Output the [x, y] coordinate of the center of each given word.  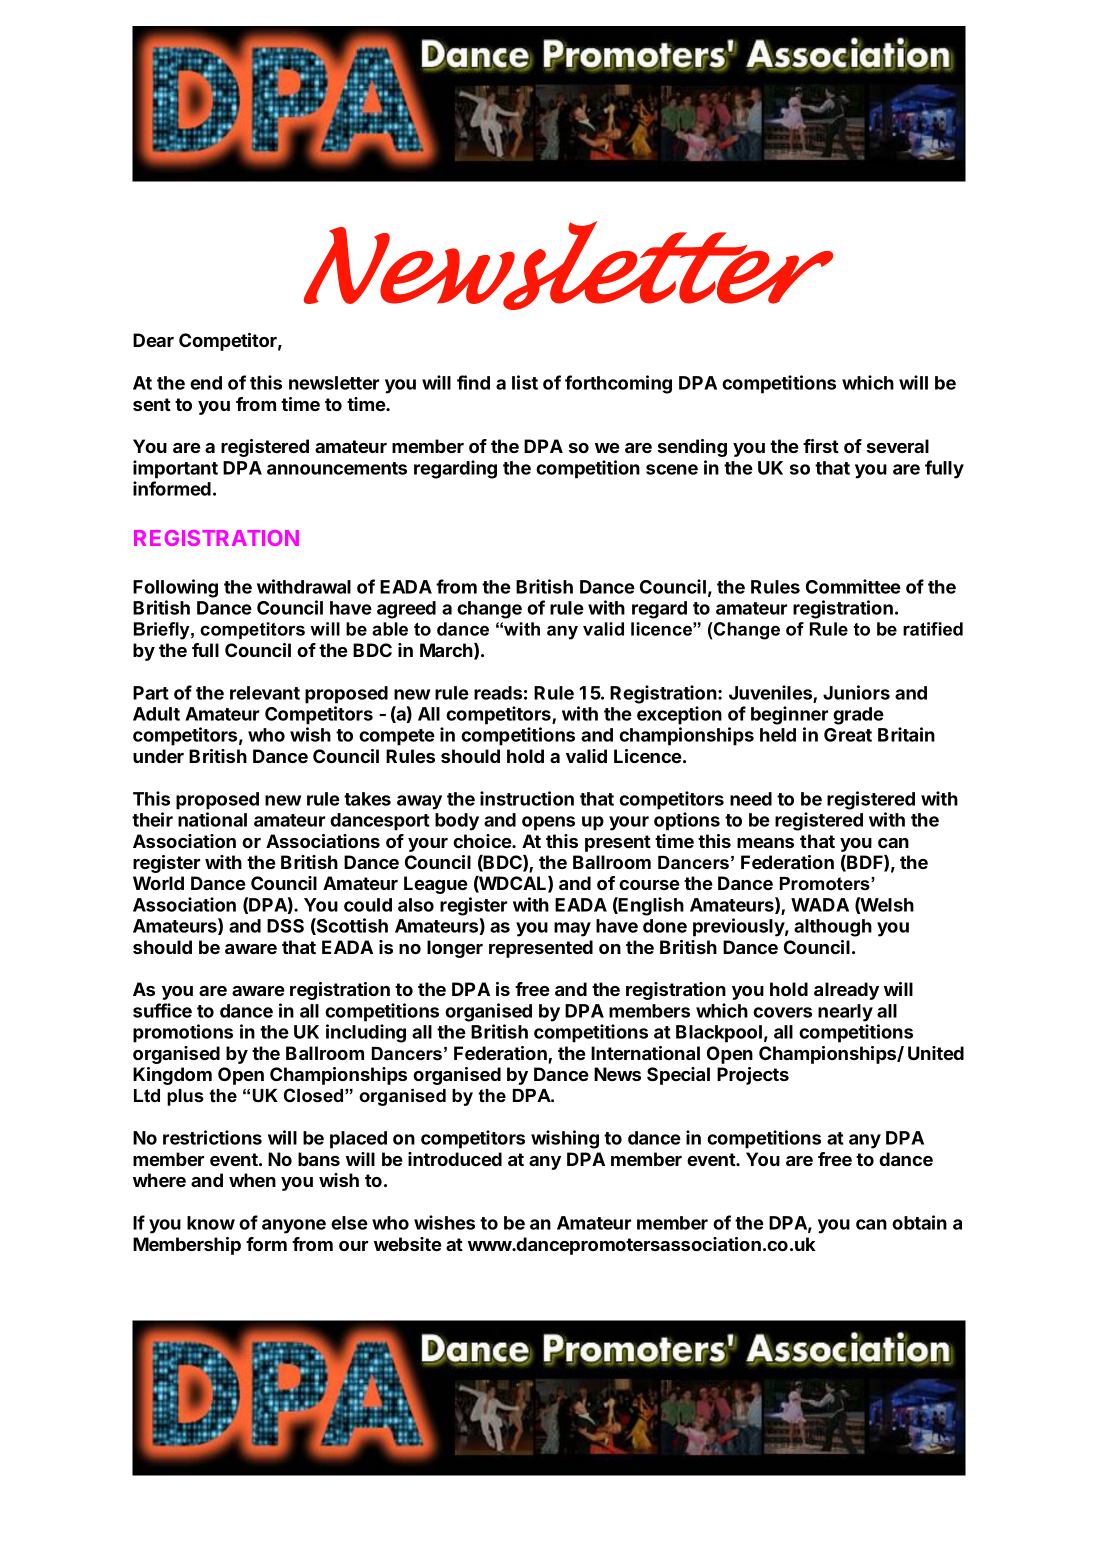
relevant [265, 693]
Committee [853, 586]
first [821, 446]
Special [678, 1076]
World [158, 883]
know [211, 1223]
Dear [153, 340]
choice [483, 841]
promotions [183, 1033]
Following [175, 588]
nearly [845, 1013]
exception [679, 715]
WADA [820, 905]
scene [672, 469]
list [525, 382]
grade [858, 716]
